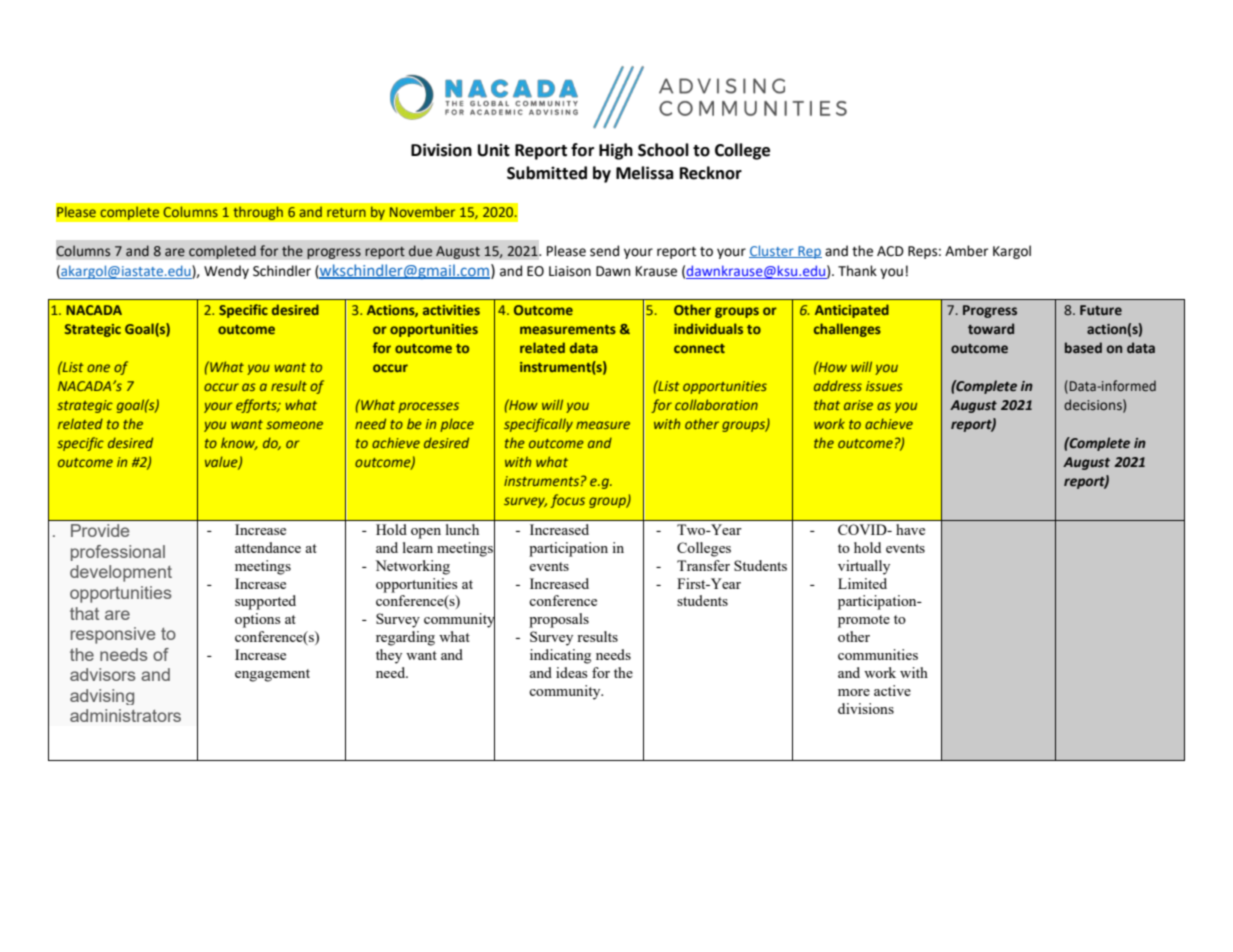 Image resolution: width=1233 pixels, height=952 pixels. I want to click on Amber, so click(966, 251).
